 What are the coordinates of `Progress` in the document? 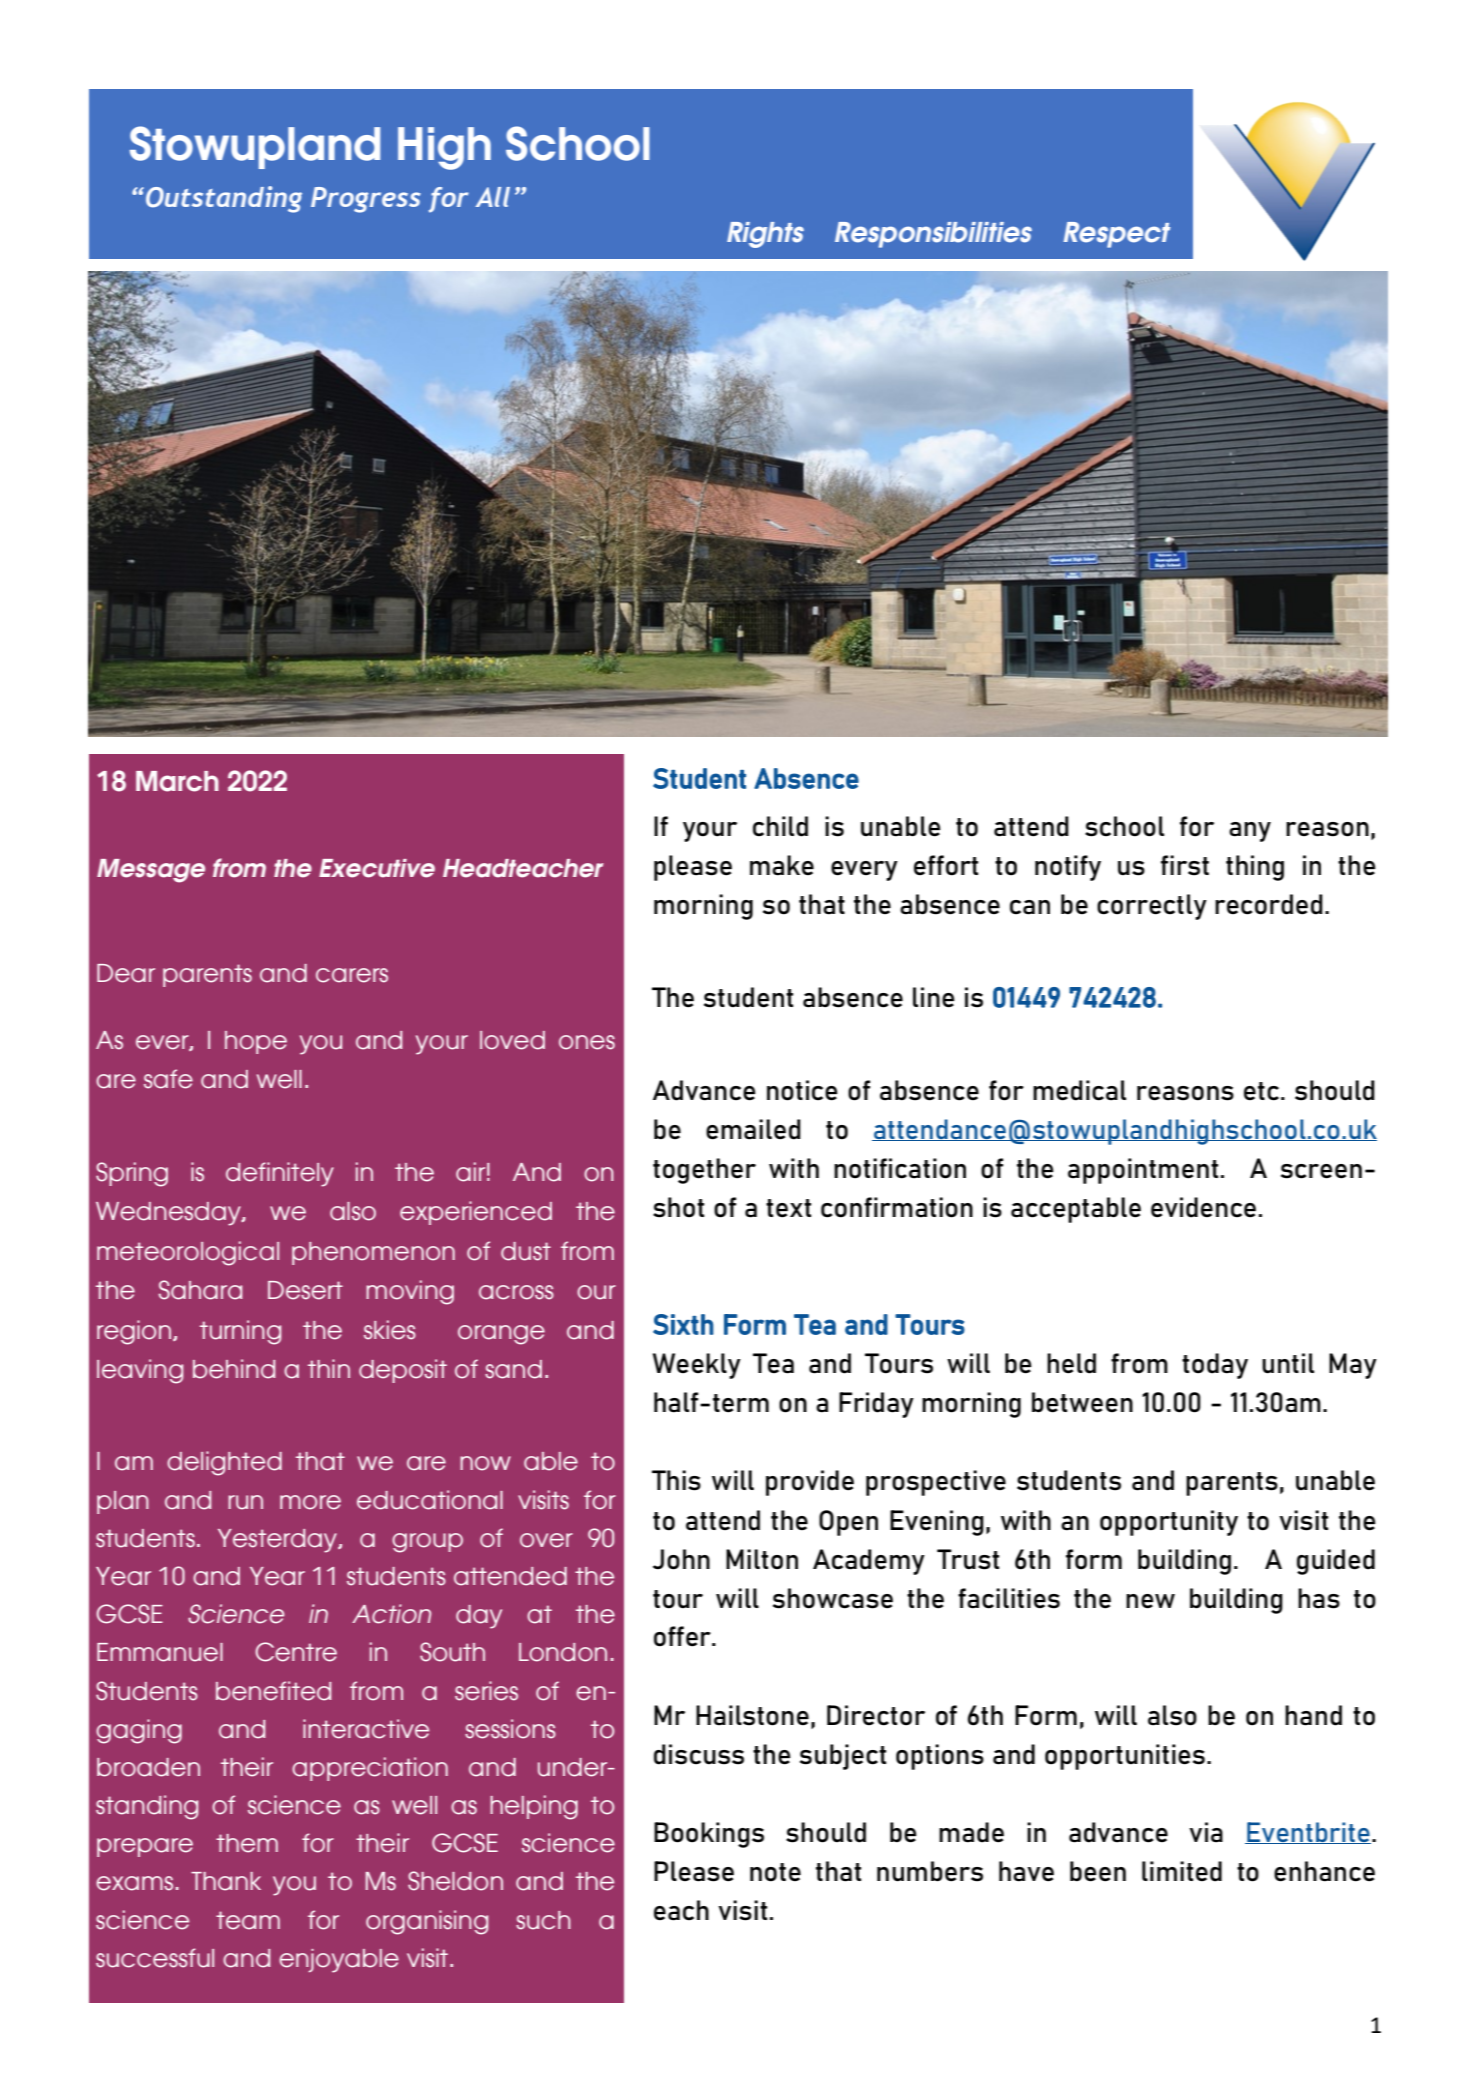 It's located at (366, 200).
